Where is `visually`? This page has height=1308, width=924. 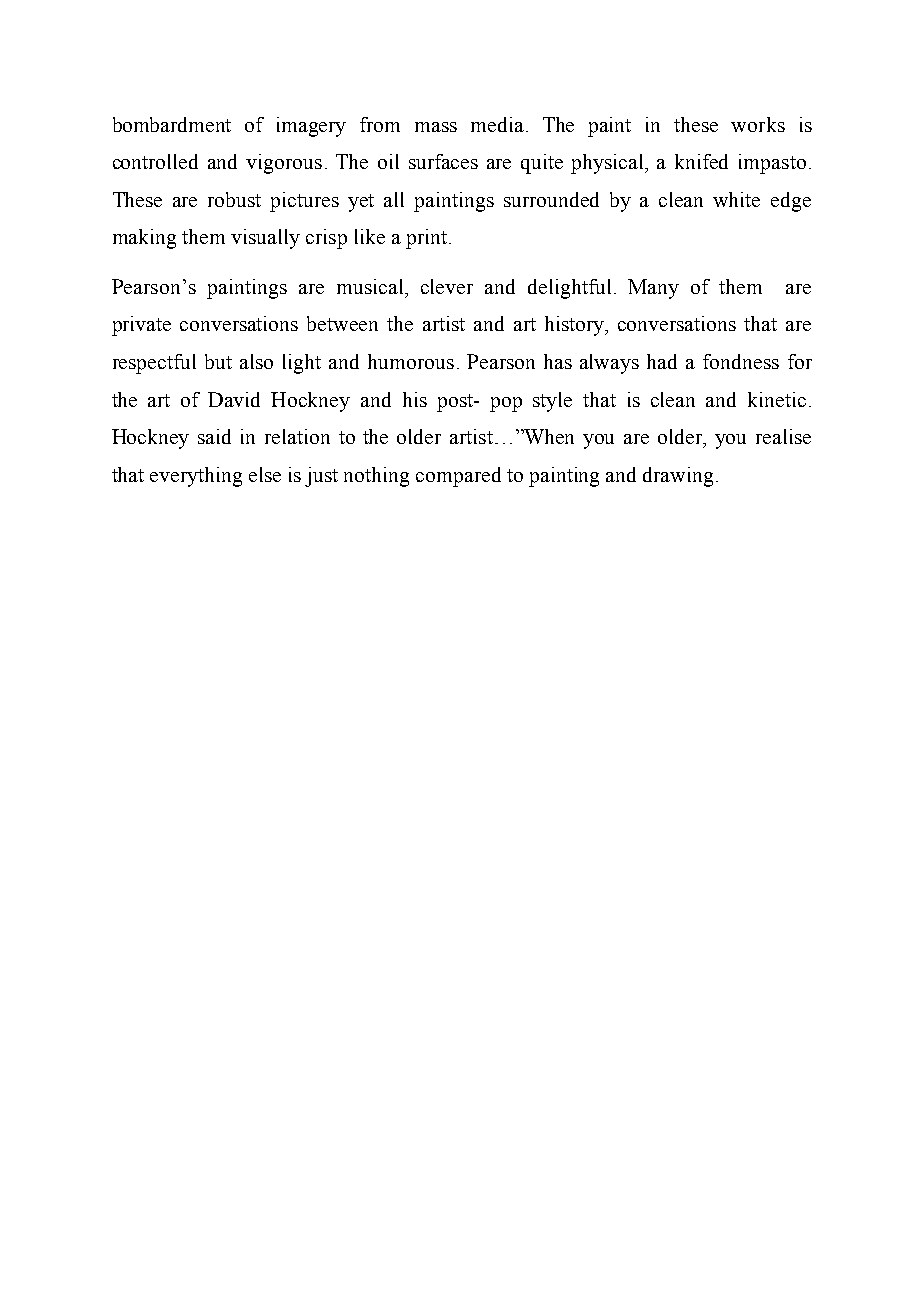 visually is located at coordinates (265, 239).
